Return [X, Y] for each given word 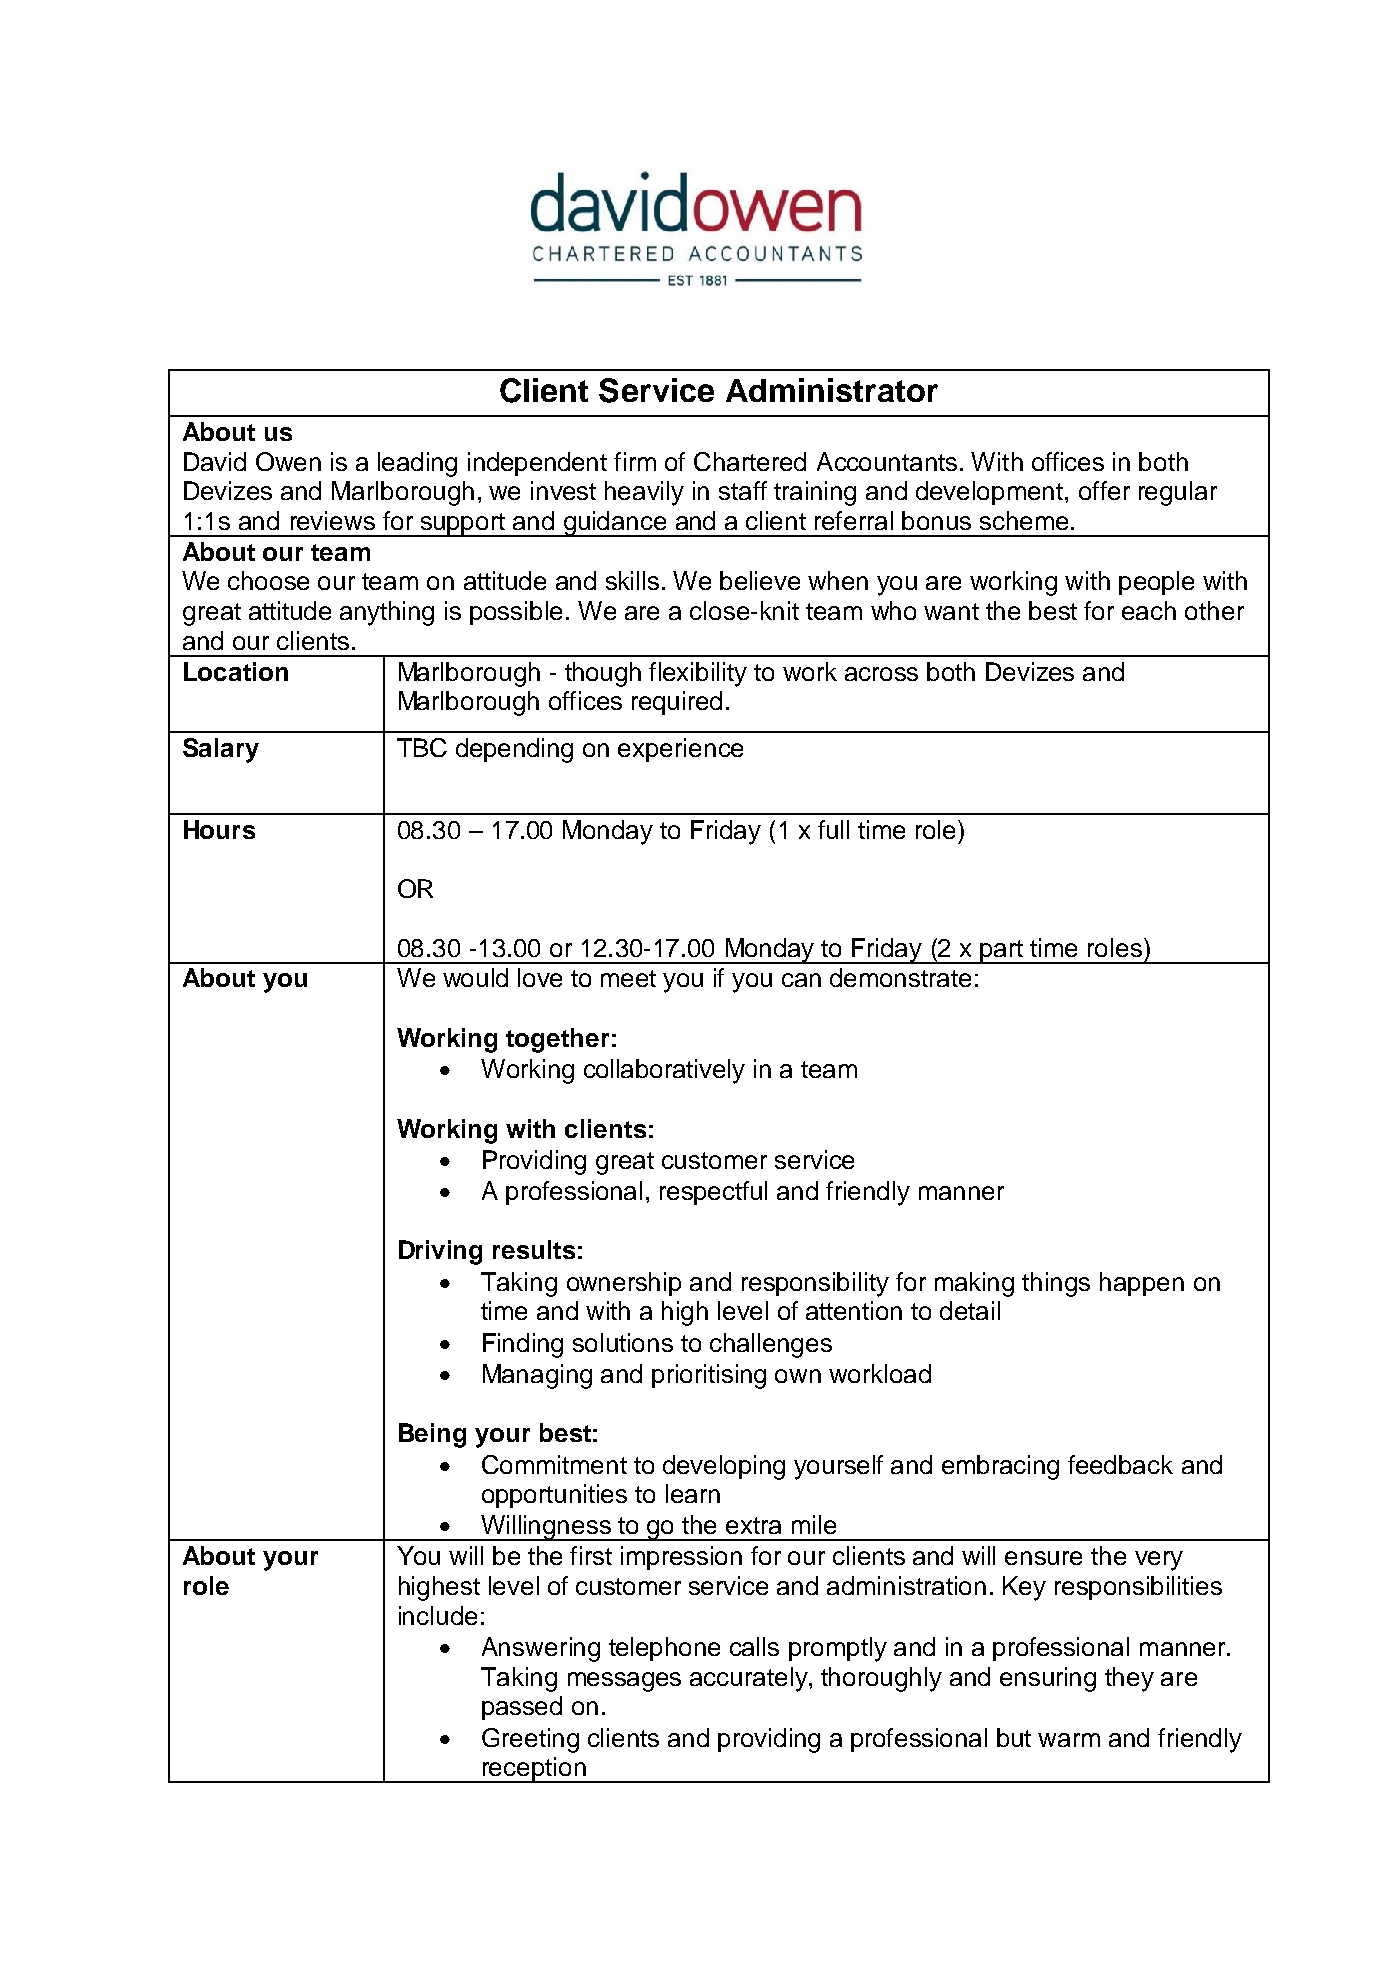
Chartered [750, 461]
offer [1104, 490]
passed [522, 1708]
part [1002, 952]
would [475, 977]
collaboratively [664, 1071]
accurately [750, 1679]
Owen [288, 461]
